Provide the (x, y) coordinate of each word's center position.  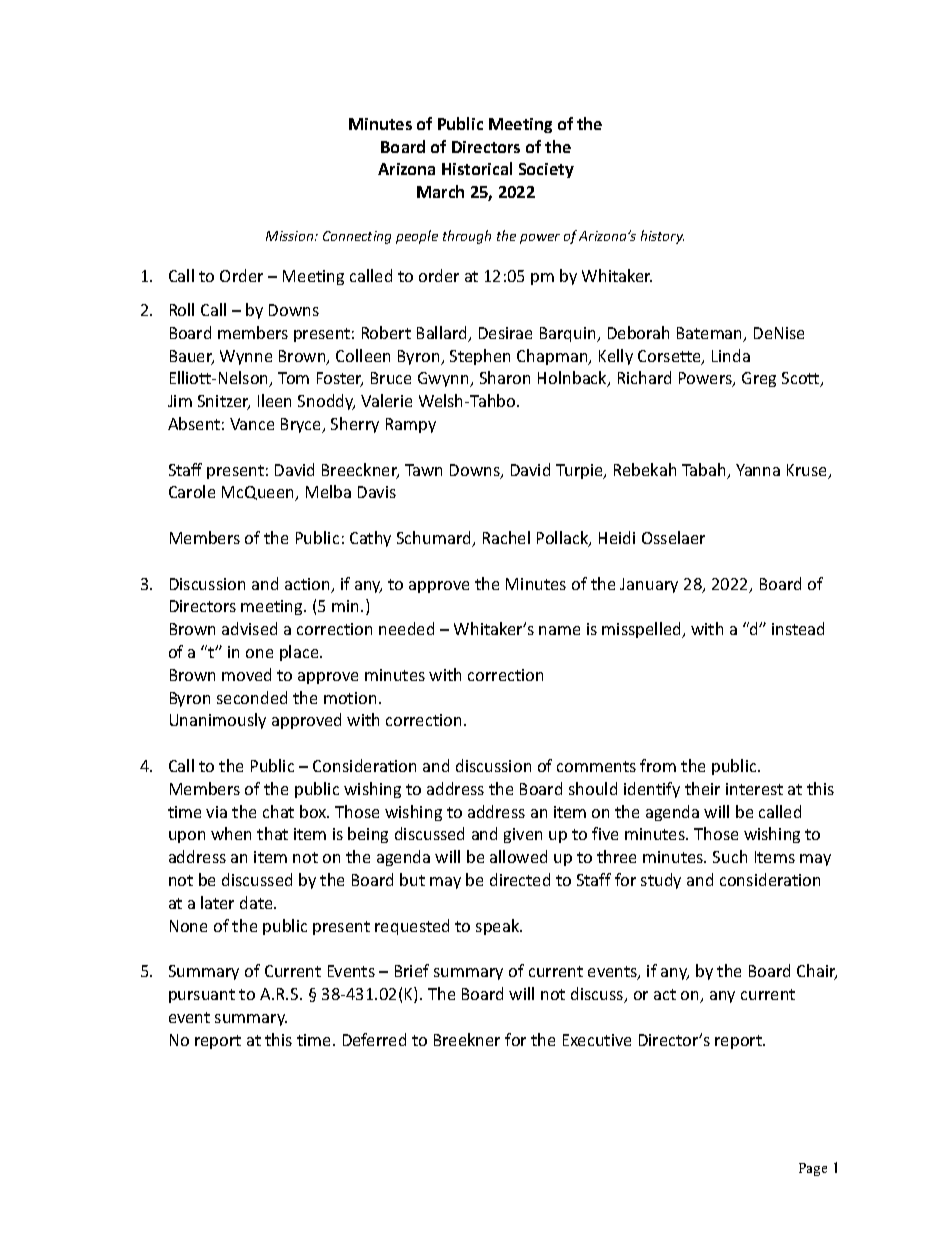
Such (730, 856)
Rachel (506, 537)
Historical (477, 168)
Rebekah (645, 469)
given (523, 835)
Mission (291, 236)
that (272, 833)
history (662, 237)
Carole (192, 491)
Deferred (374, 1039)
